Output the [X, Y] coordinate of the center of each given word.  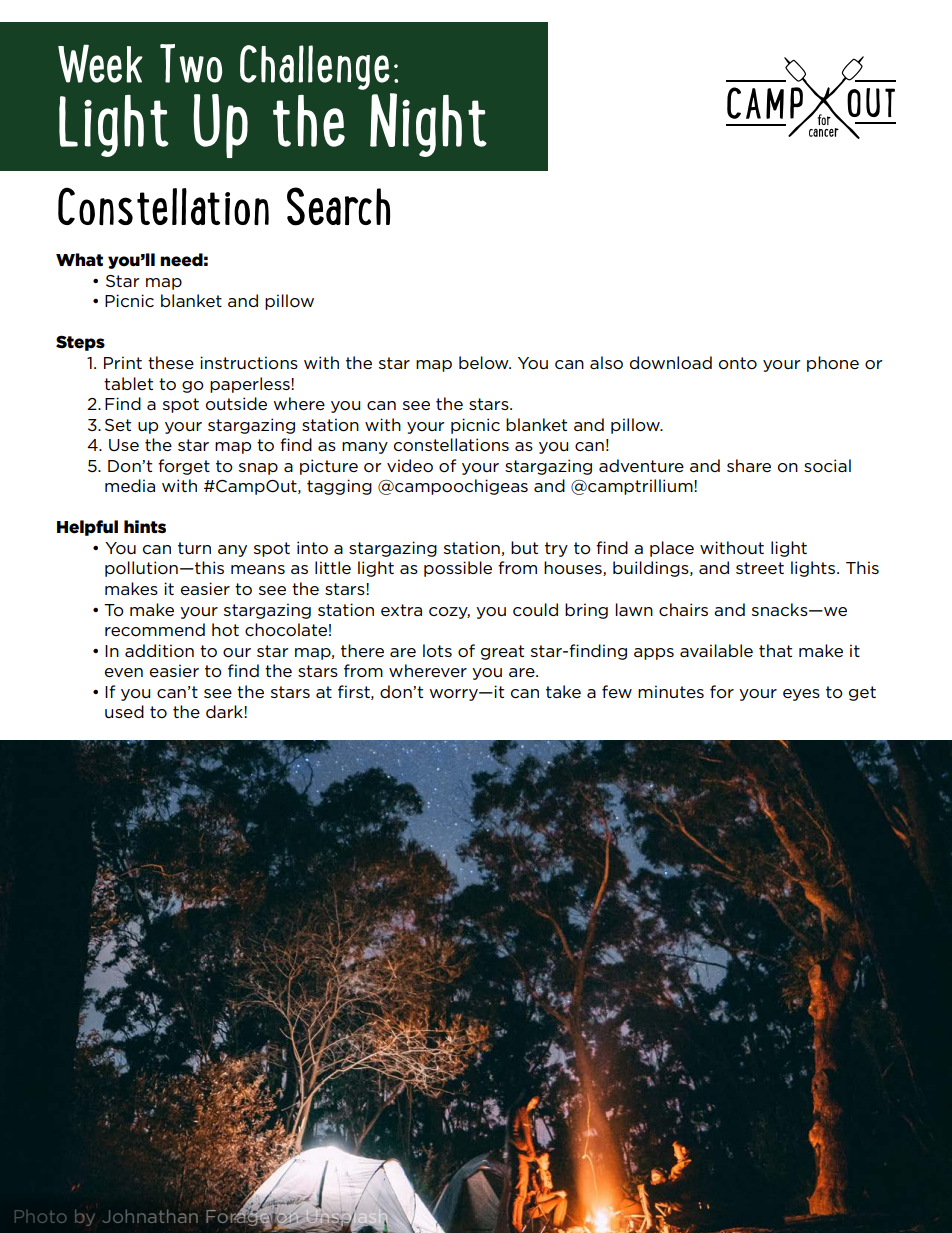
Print [123, 362]
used [124, 711]
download [671, 362]
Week [100, 63]
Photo [41, 1216]
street [760, 568]
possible [458, 569]
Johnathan [150, 1216]
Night [428, 125]
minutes [671, 691]
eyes [801, 695]
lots [437, 651]
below [485, 363]
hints [145, 526]
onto [738, 363]
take [563, 691]
